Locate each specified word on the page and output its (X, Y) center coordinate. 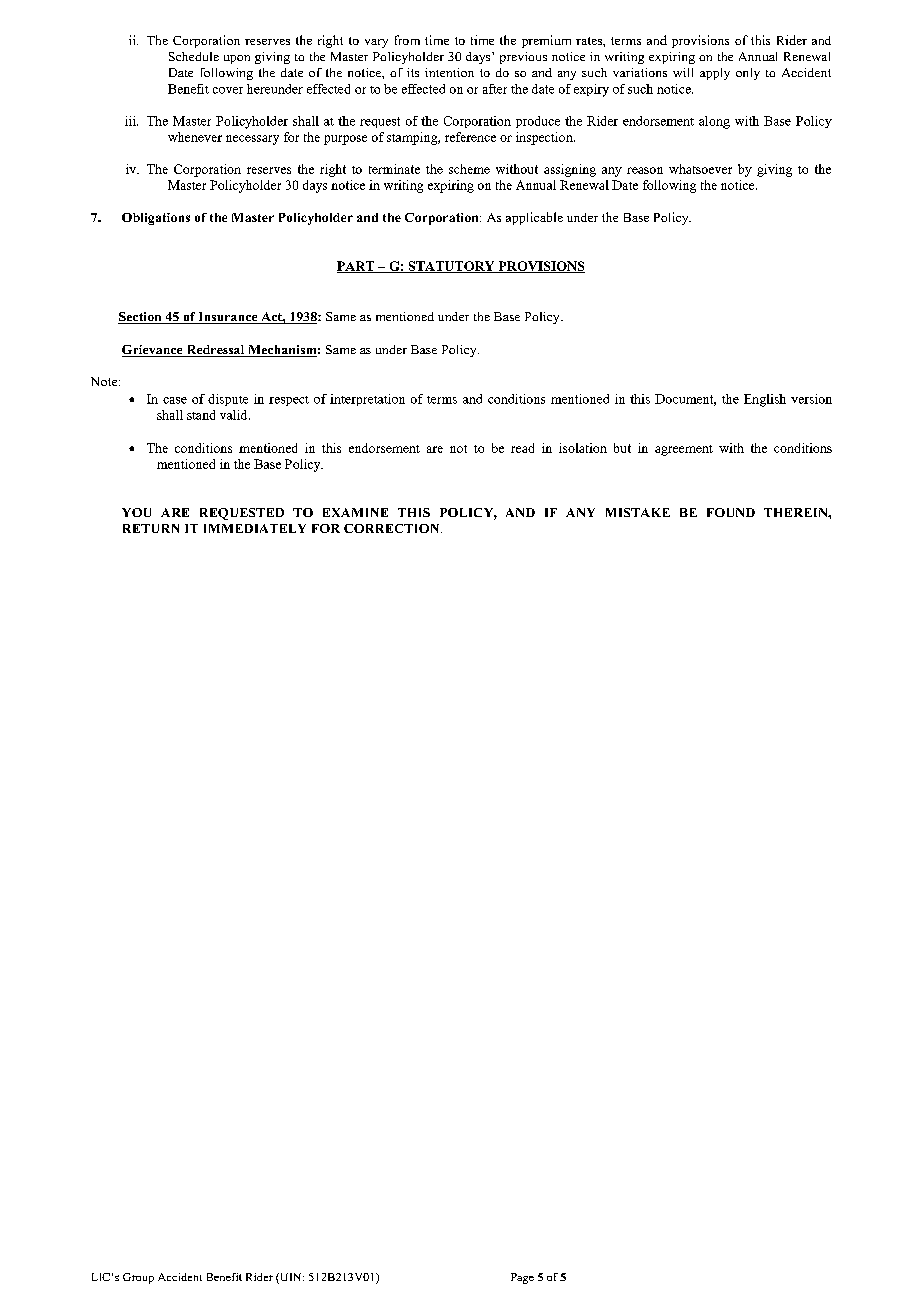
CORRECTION (393, 528)
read (522, 448)
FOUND (731, 512)
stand (201, 415)
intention (449, 72)
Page (522, 1278)
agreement (684, 450)
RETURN (151, 528)
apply (715, 74)
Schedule (194, 56)
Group (138, 1278)
